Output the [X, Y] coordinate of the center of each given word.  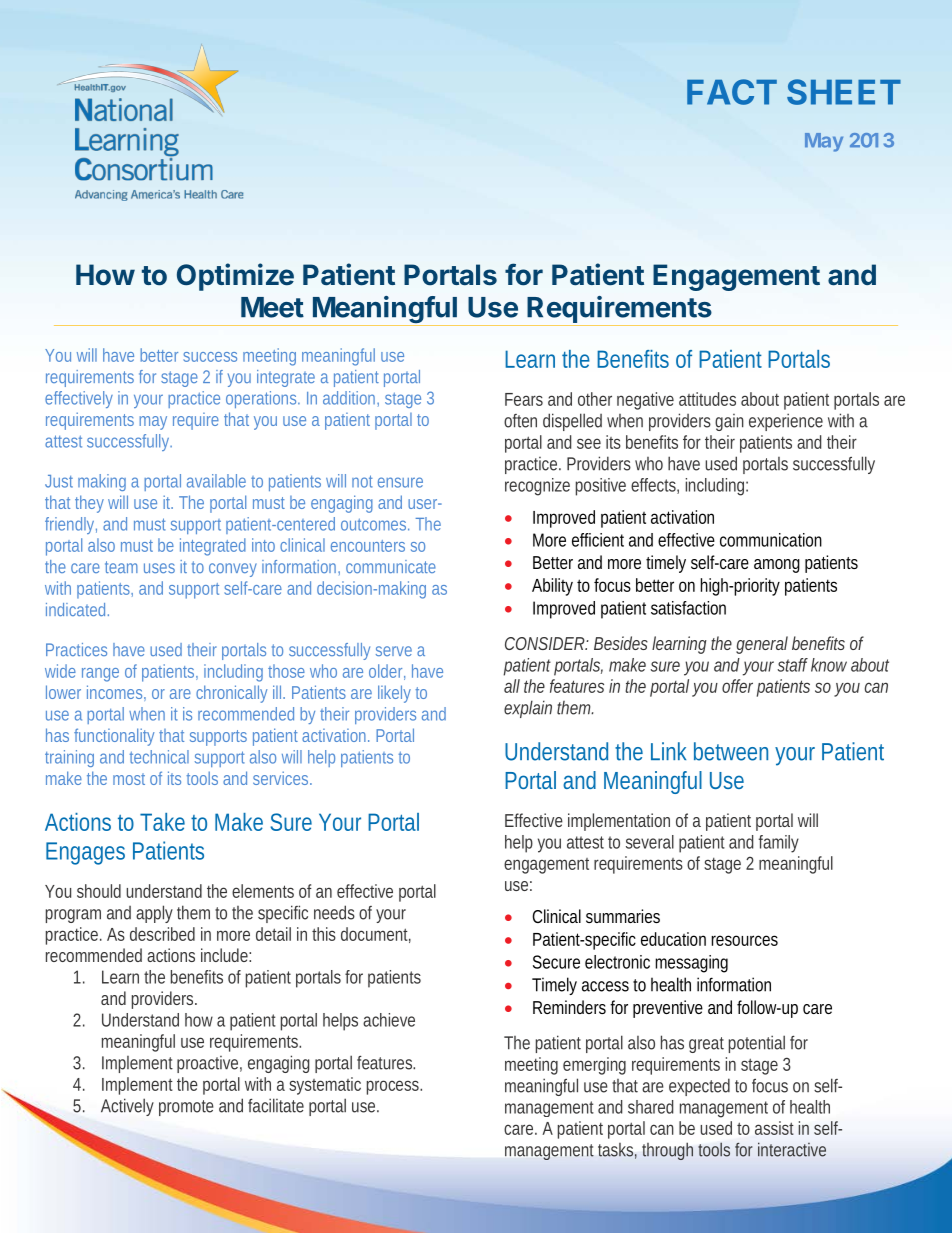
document [376, 935]
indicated [77, 609]
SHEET [844, 92]
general [762, 645]
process [394, 1087]
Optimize [235, 277]
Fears [524, 399]
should [99, 891]
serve [394, 651]
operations [263, 399]
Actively [127, 1107]
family [779, 844]
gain [729, 422]
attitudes [707, 399]
